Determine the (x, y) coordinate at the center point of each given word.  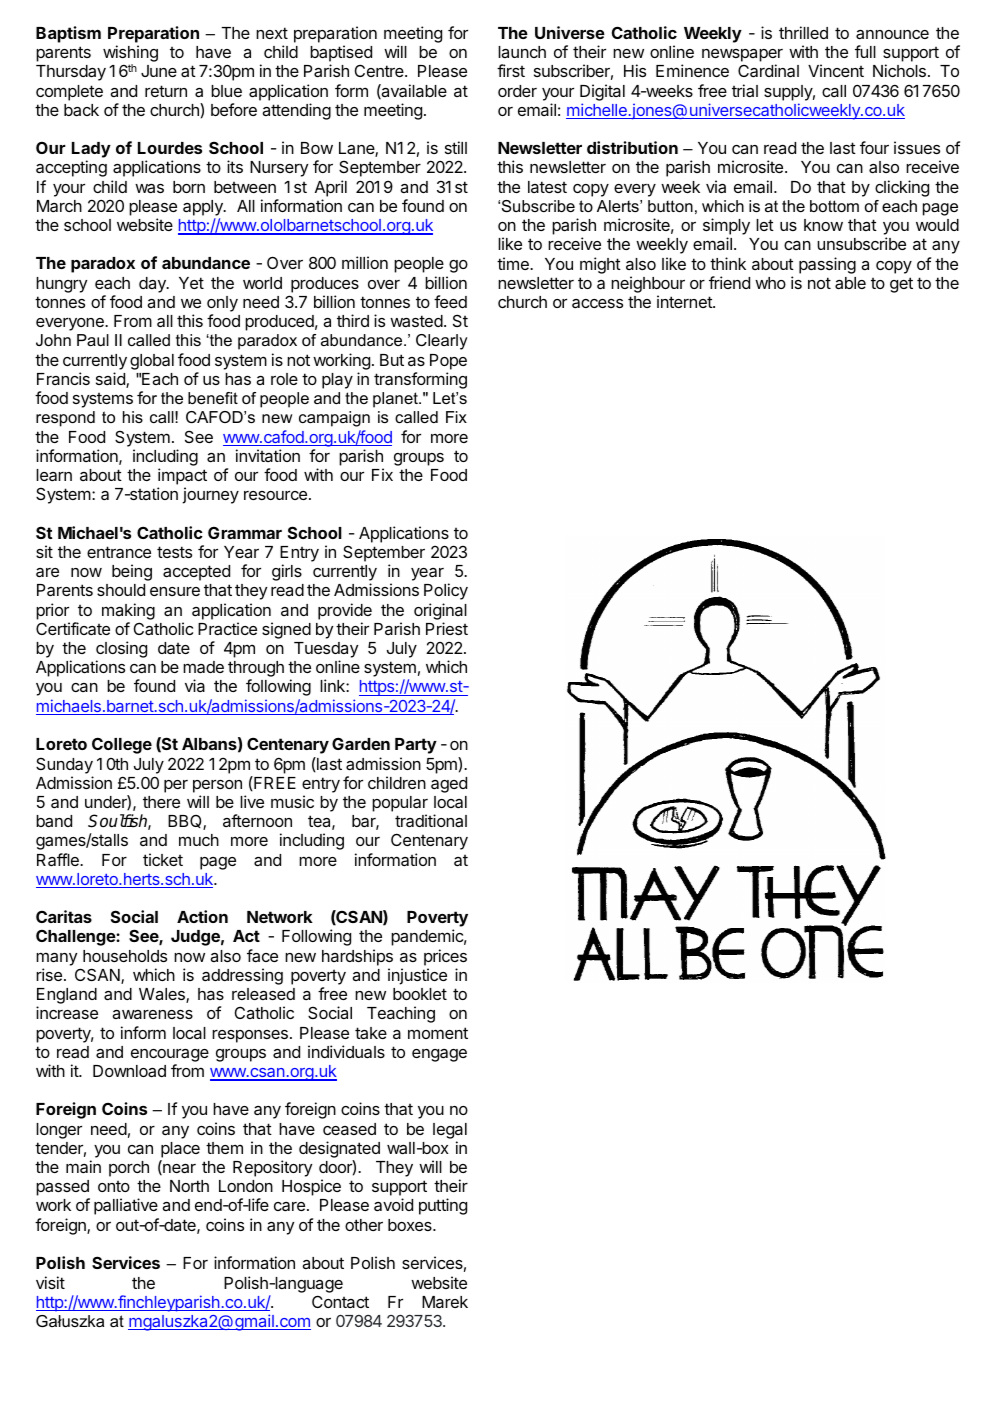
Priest (447, 628)
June (159, 71)
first (511, 70)
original (440, 611)
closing (121, 651)
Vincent (836, 70)
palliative (126, 1206)
